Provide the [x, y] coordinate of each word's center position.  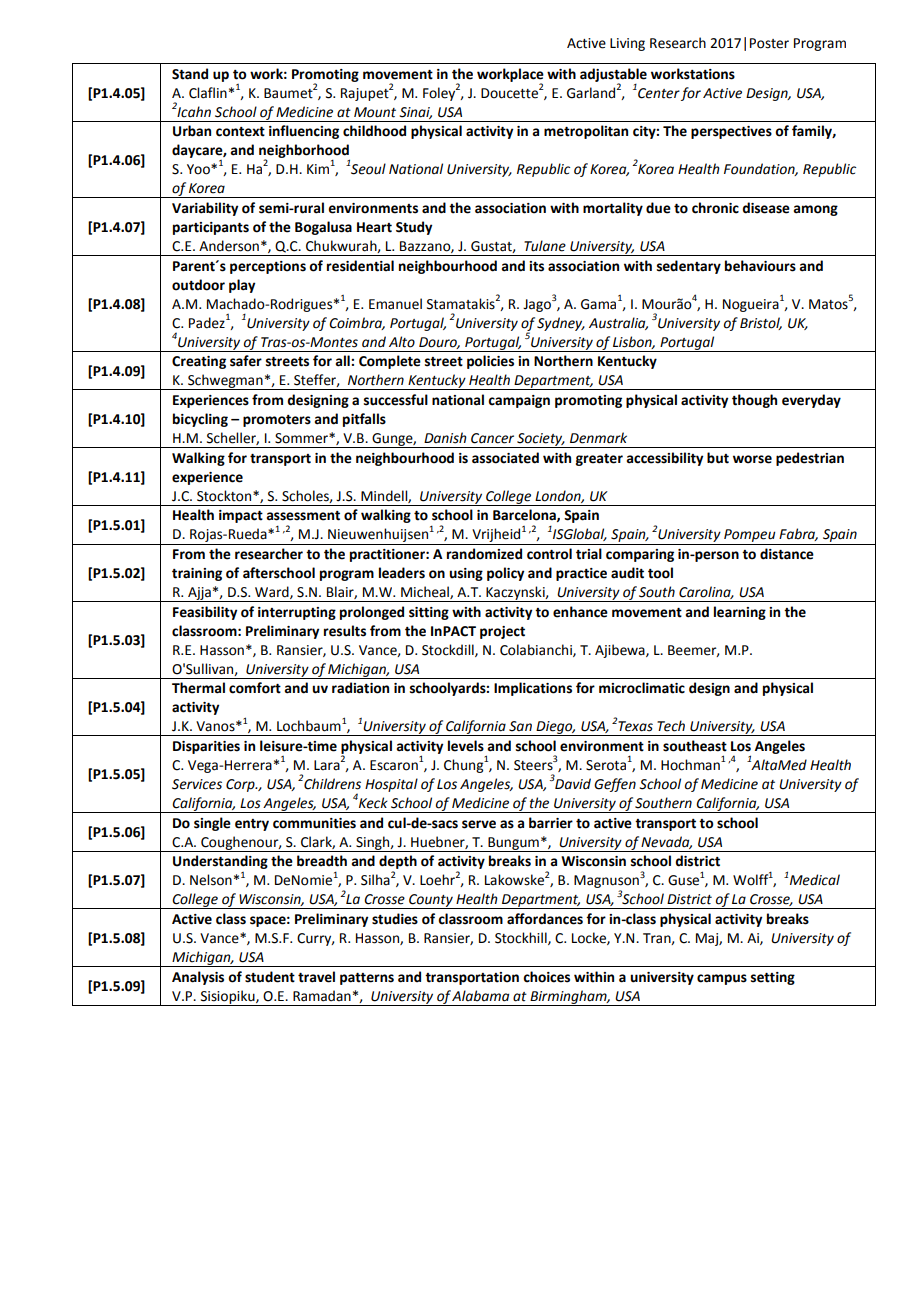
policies [490, 362]
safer [246, 361]
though [754, 401]
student [270, 977]
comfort [255, 688]
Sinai [416, 113]
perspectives [731, 132]
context [240, 132]
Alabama [480, 996]
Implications [533, 689]
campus [722, 979]
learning [740, 613]
